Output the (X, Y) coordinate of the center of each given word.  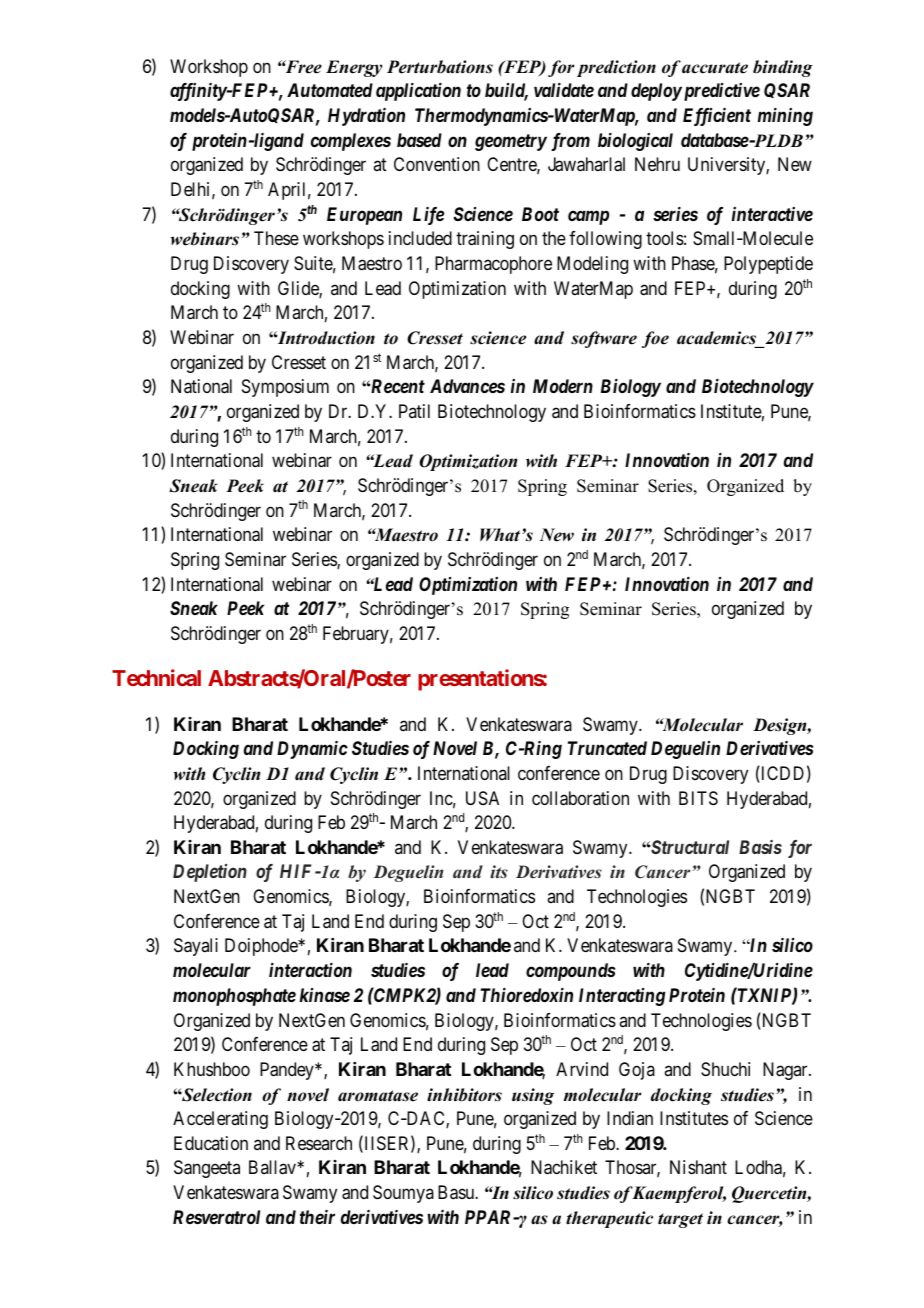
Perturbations (440, 67)
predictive (720, 92)
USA (482, 798)
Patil (414, 411)
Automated (330, 90)
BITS (698, 798)
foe (655, 339)
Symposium (285, 388)
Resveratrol (216, 1217)
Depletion (210, 873)
